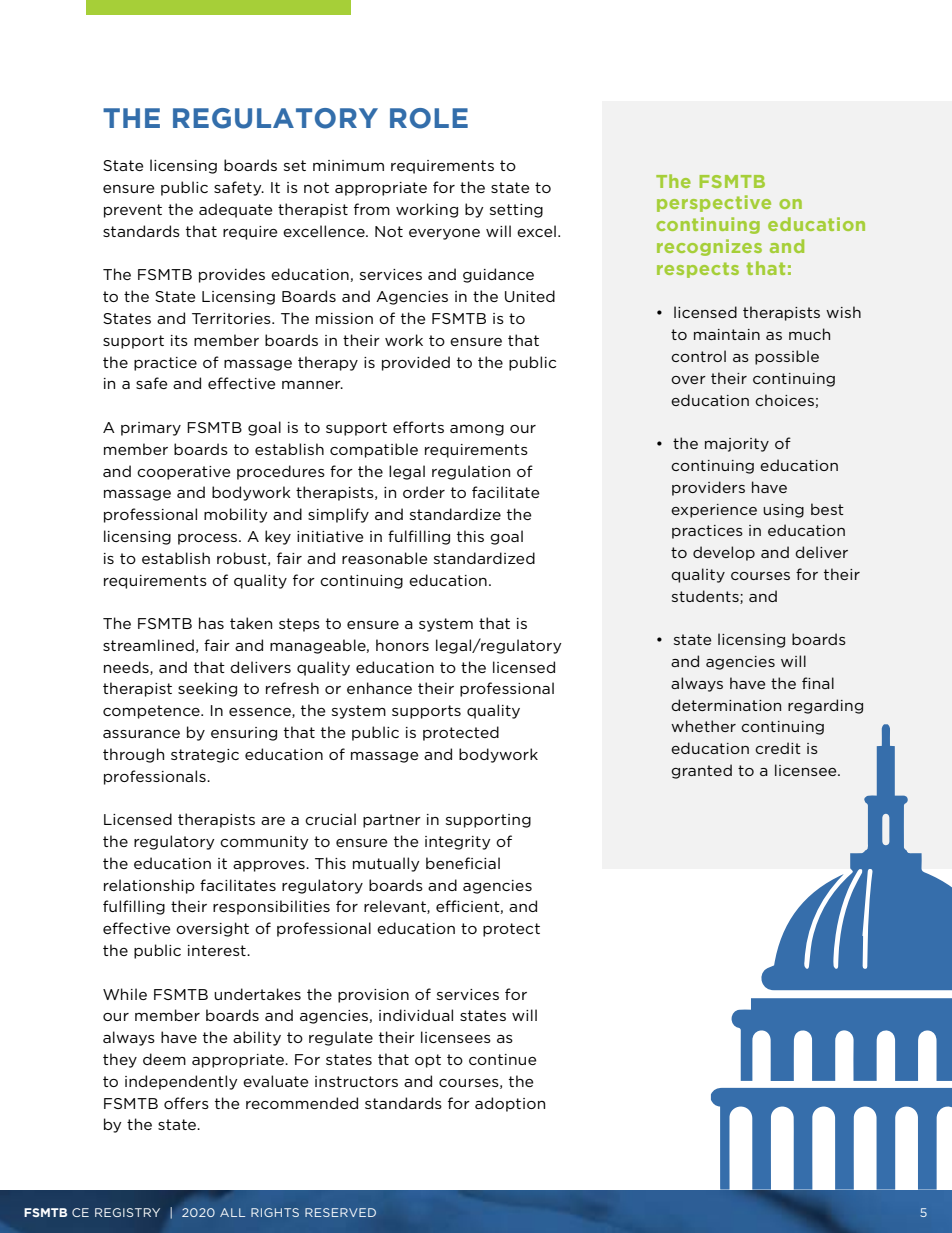 The height and width of the screenshot is (1233, 952). What do you see at coordinates (714, 203) in the screenshot?
I see `perspective` at bounding box center [714, 203].
